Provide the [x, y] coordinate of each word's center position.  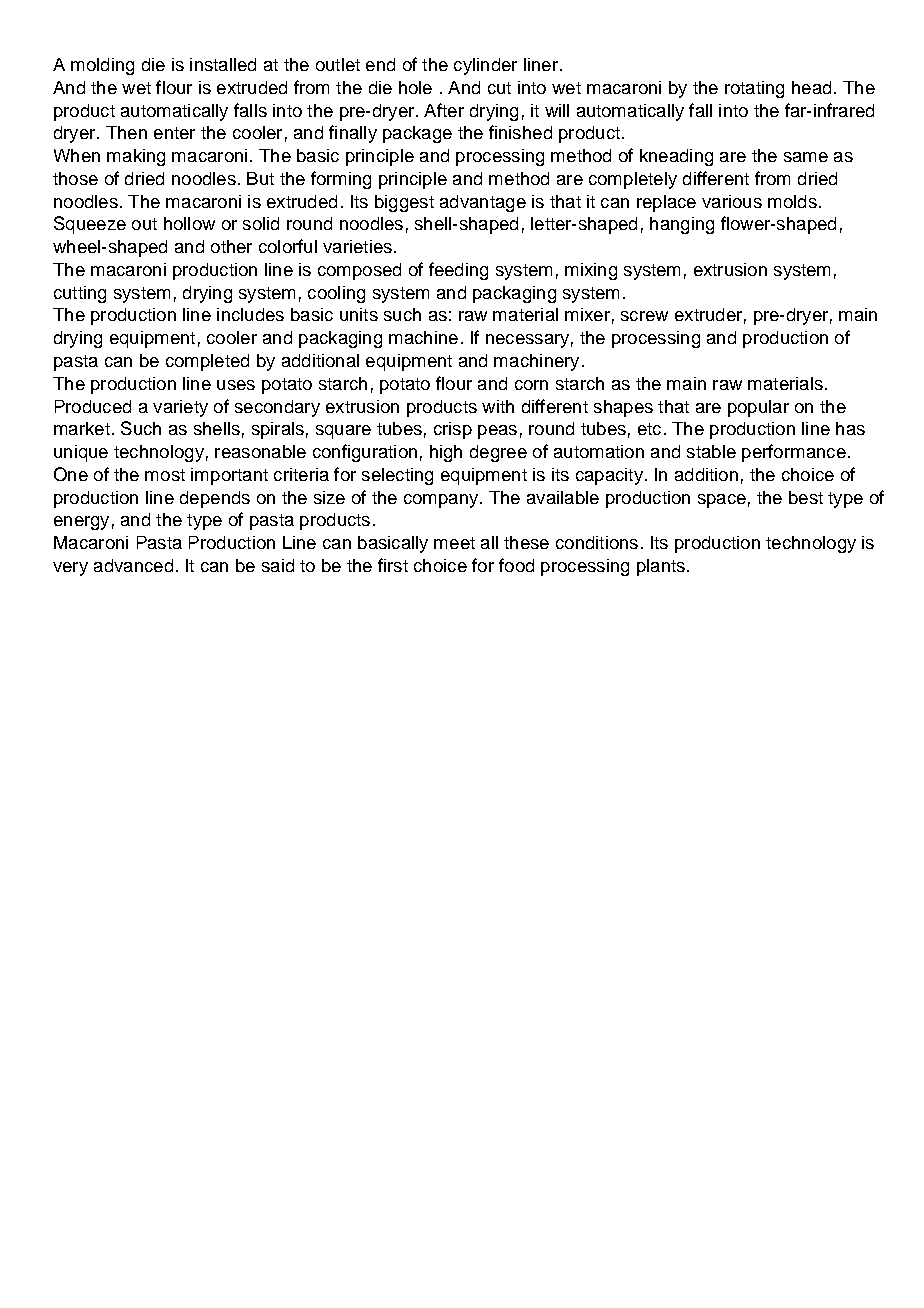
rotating [754, 89]
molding [102, 66]
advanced [133, 565]
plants [661, 567]
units [359, 314]
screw [644, 316]
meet [454, 543]
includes [250, 314]
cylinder [485, 66]
